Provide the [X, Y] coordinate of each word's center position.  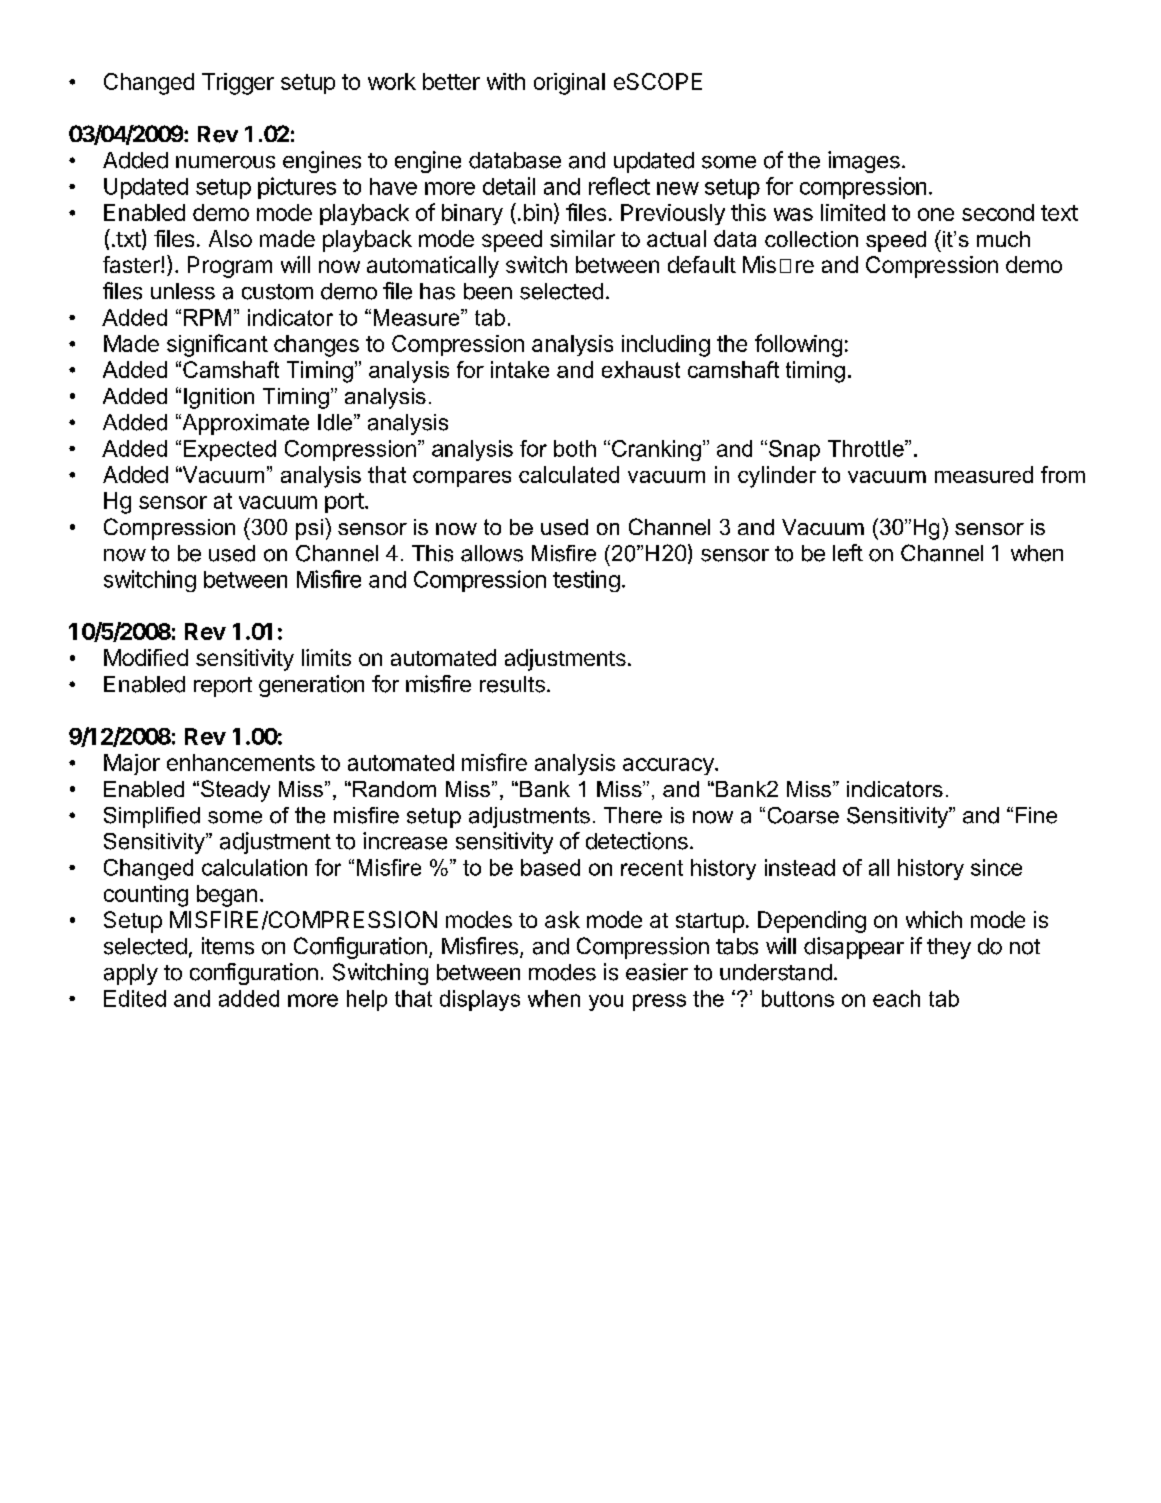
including [666, 346]
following [798, 345]
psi [309, 529]
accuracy [669, 766]
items [228, 946]
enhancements [241, 762]
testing [586, 581]
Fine [1036, 815]
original [569, 84]
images [864, 162]
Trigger [238, 84]
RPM [207, 317]
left [848, 553]
